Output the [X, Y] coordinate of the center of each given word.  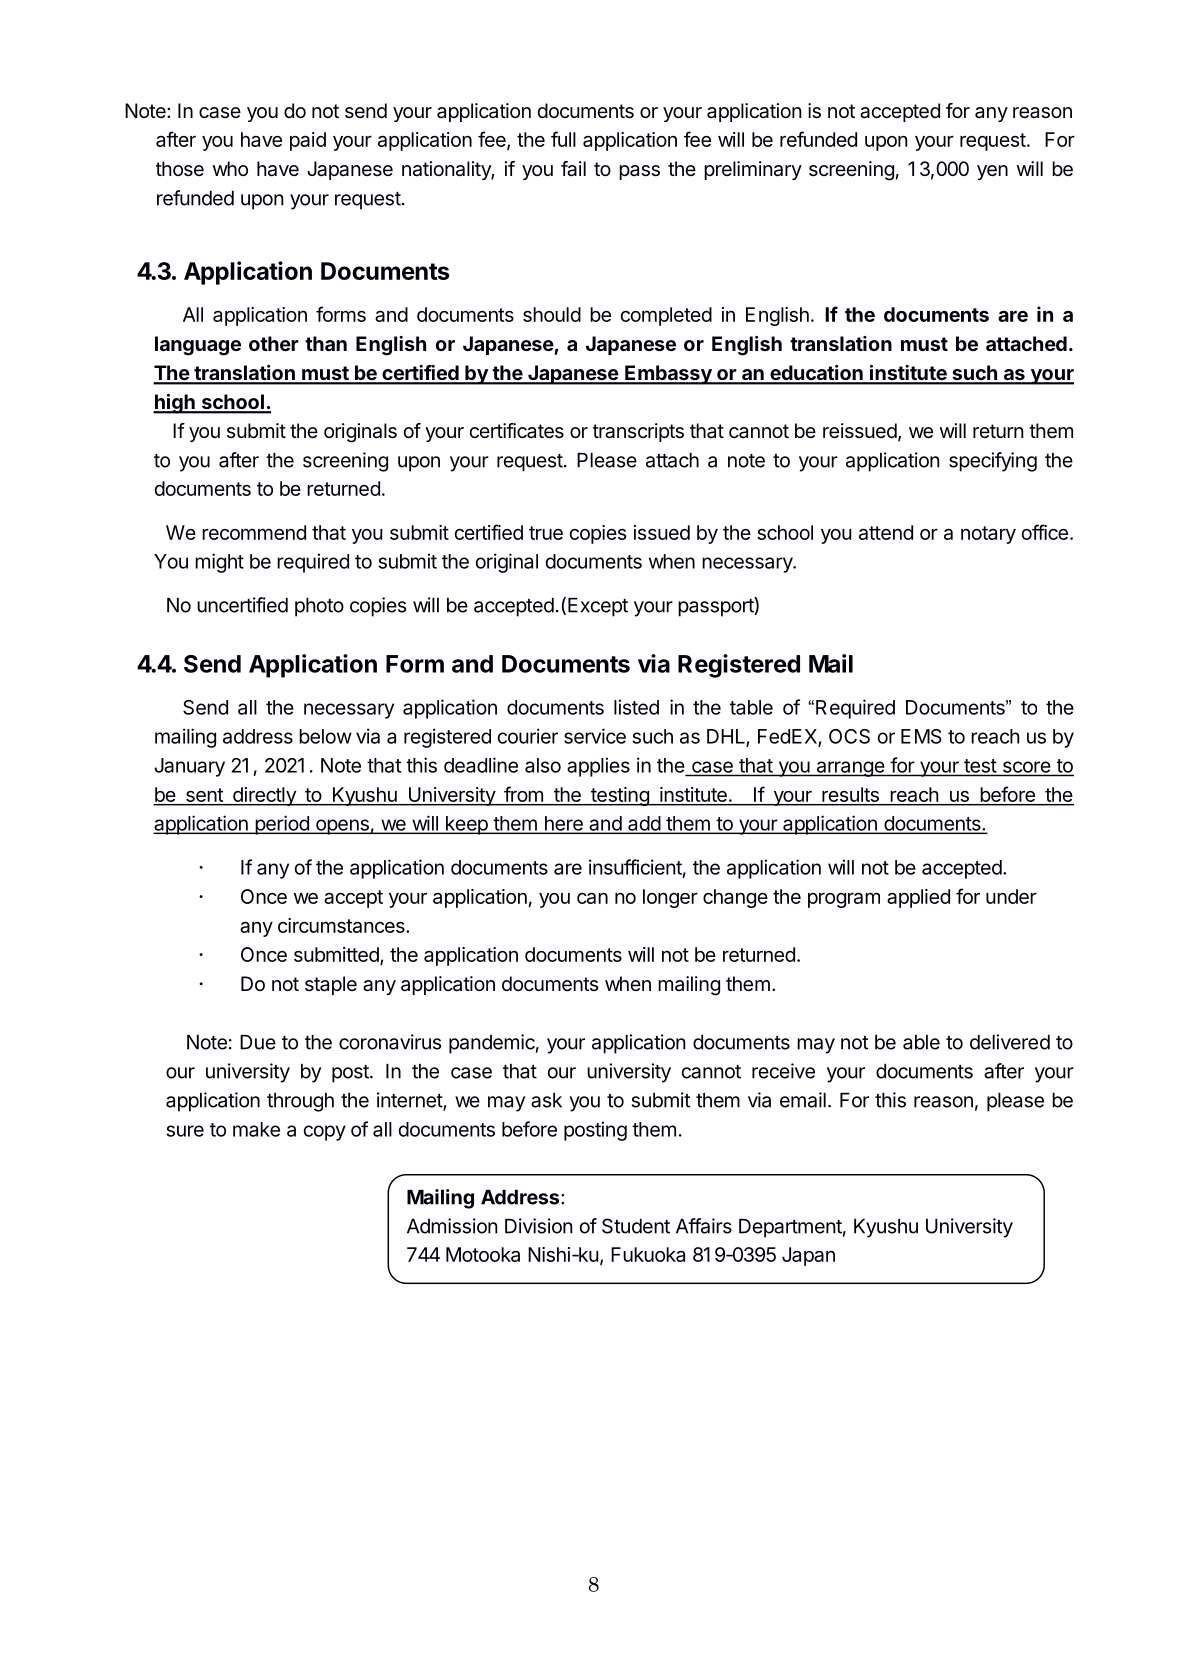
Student [636, 1226]
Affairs [704, 1226]
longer [670, 898]
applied [918, 898]
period [282, 825]
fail [573, 169]
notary [988, 535]
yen [992, 172]
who [230, 168]
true [546, 533]
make [256, 1129]
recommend [254, 532]
